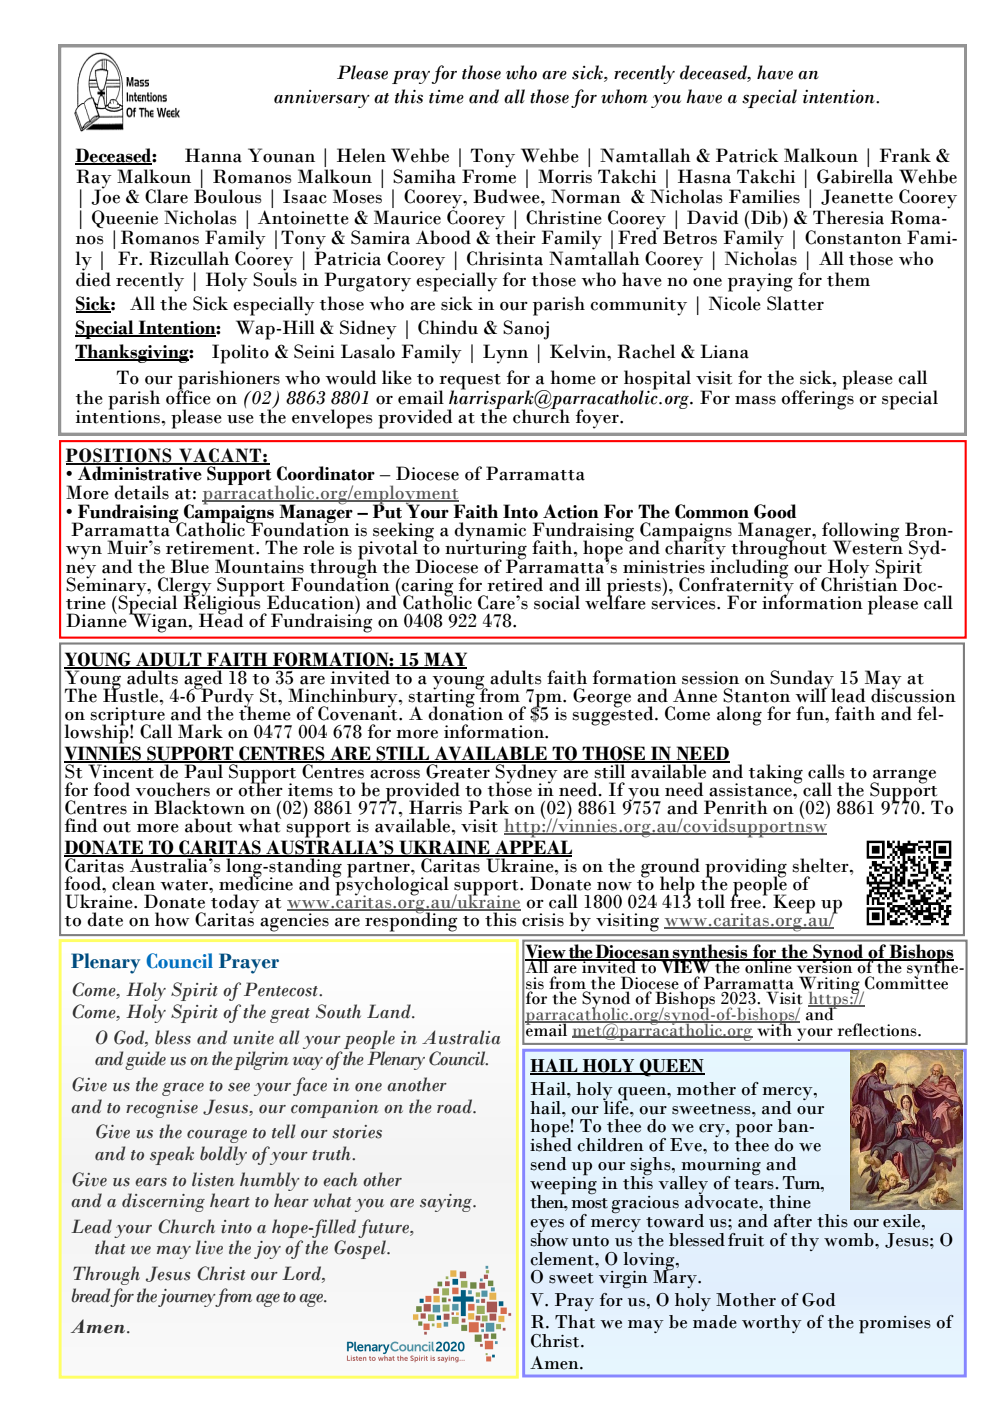  Describe the element at coordinates (747, 155) in the screenshot. I see `Patrick` at that location.
